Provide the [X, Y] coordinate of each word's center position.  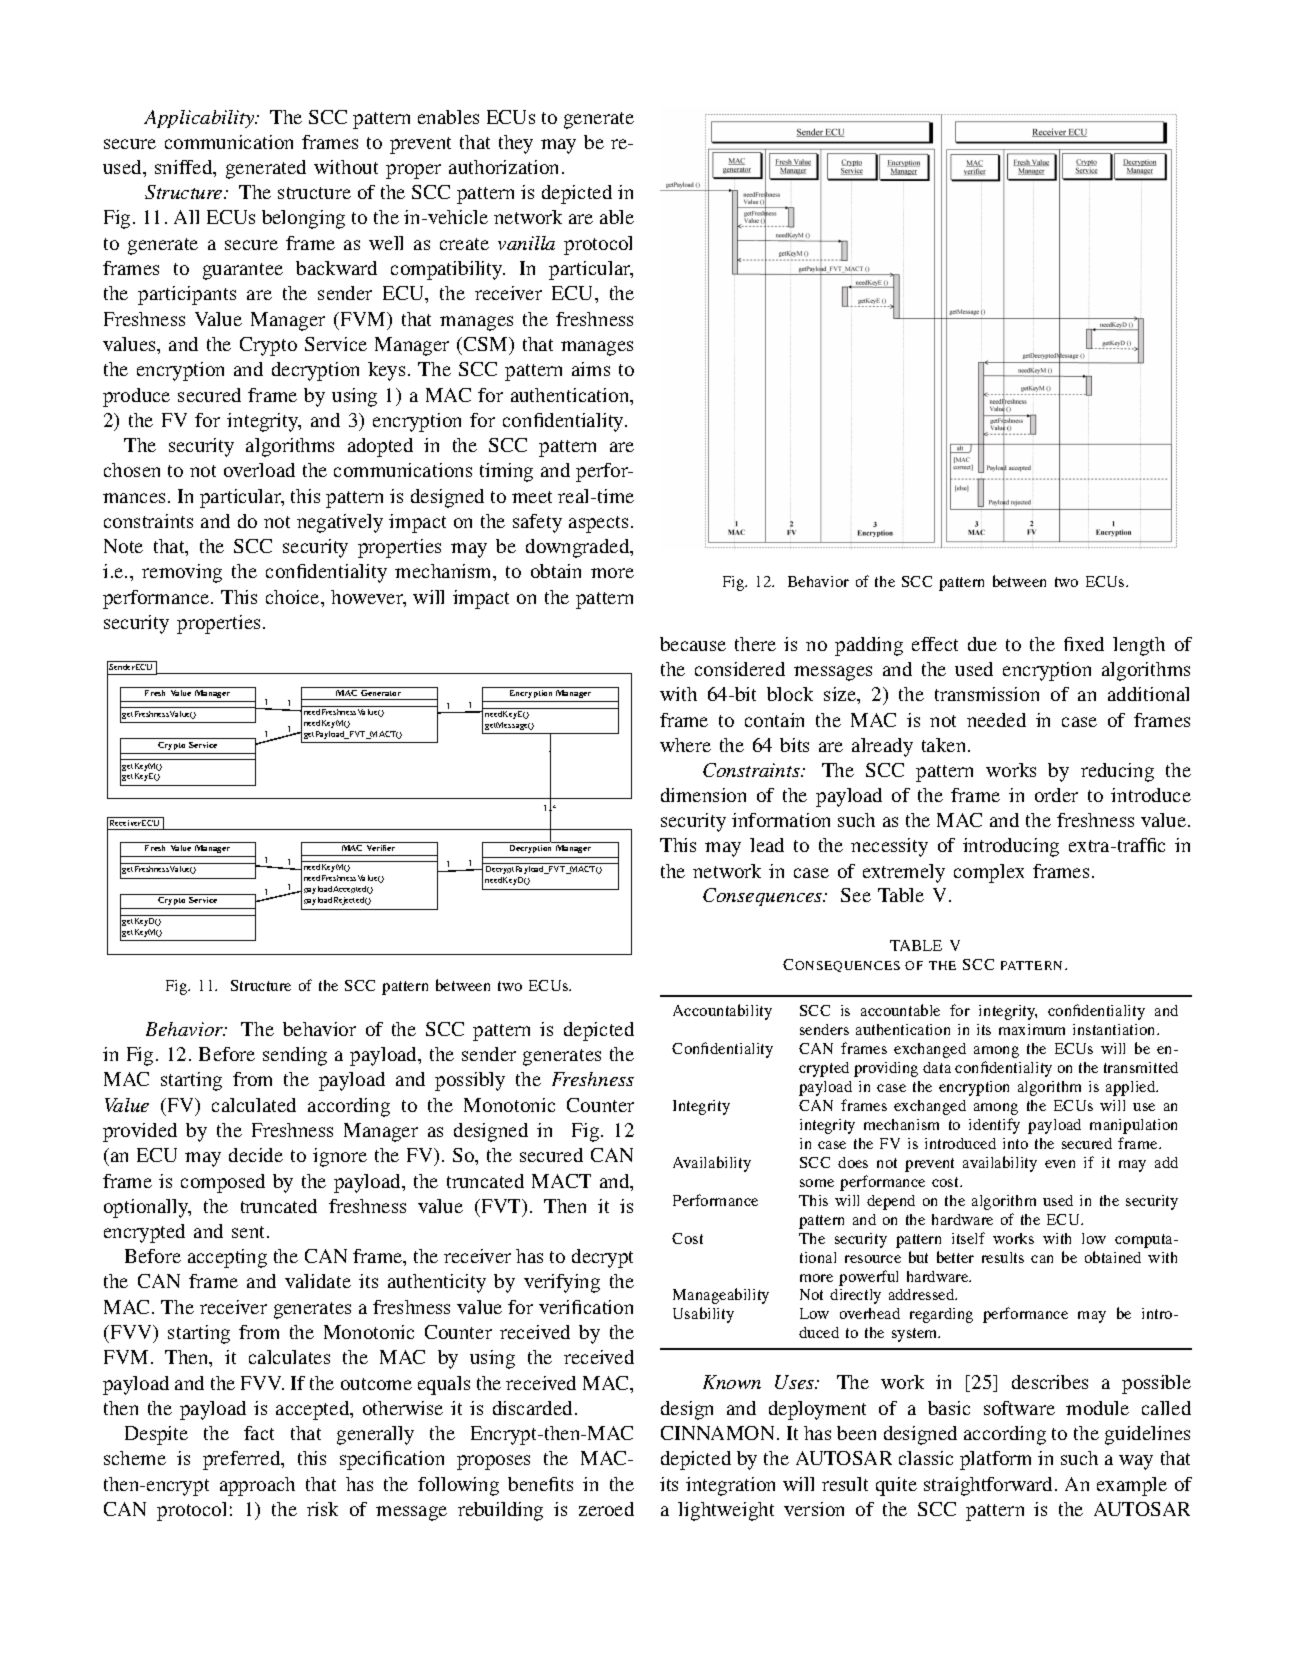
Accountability [722, 1012]
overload [259, 470]
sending [295, 1056]
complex [989, 873]
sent [250, 1232]
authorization [503, 167]
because [693, 644]
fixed [1084, 644]
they [516, 144]
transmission [987, 694]
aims [591, 369]
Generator [381, 691]
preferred [243, 1460]
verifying [562, 1283]
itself [968, 1238]
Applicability [200, 119]
